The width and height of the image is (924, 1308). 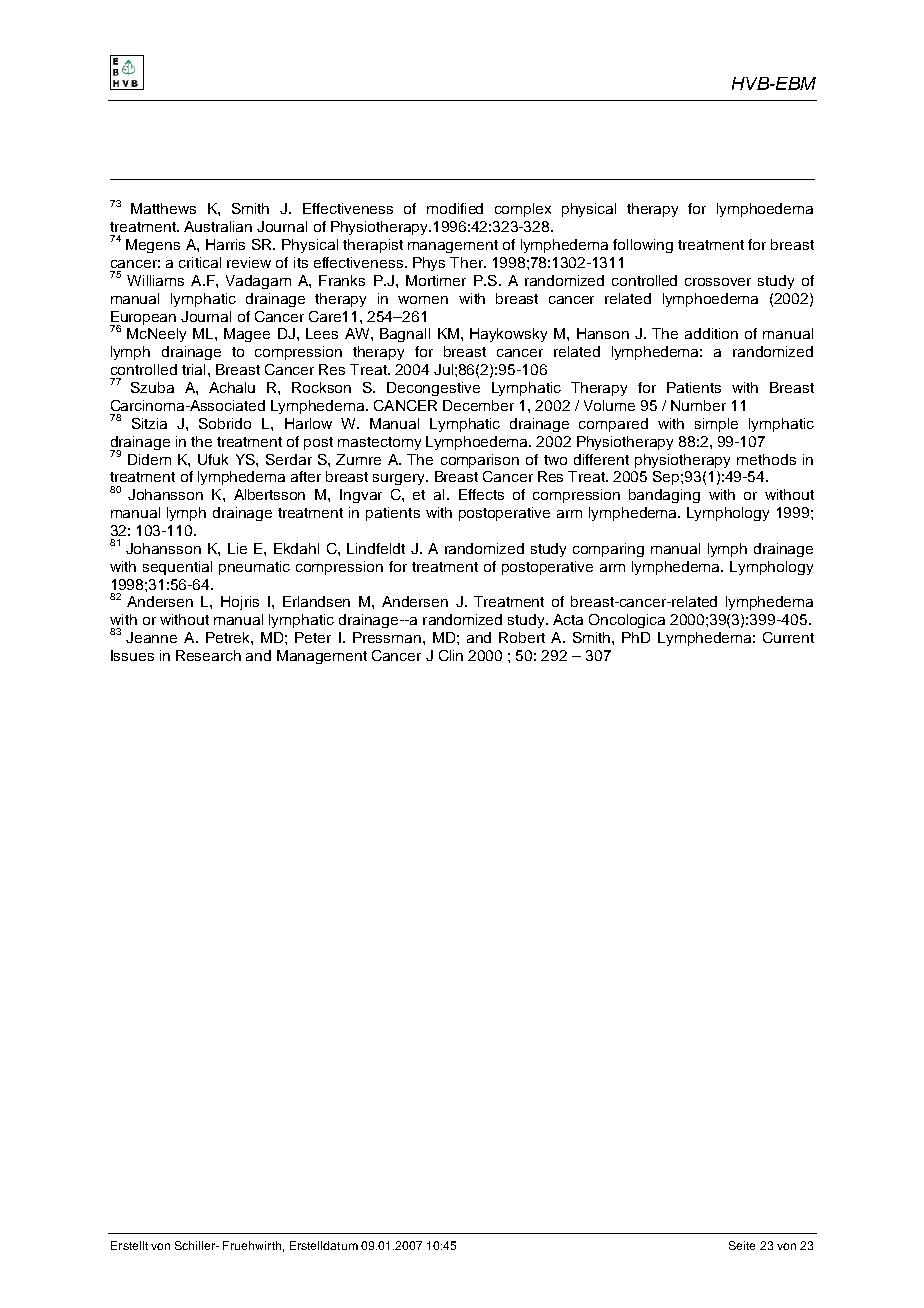 What do you see at coordinates (225, 244) in the image?
I see `Harris` at bounding box center [225, 244].
